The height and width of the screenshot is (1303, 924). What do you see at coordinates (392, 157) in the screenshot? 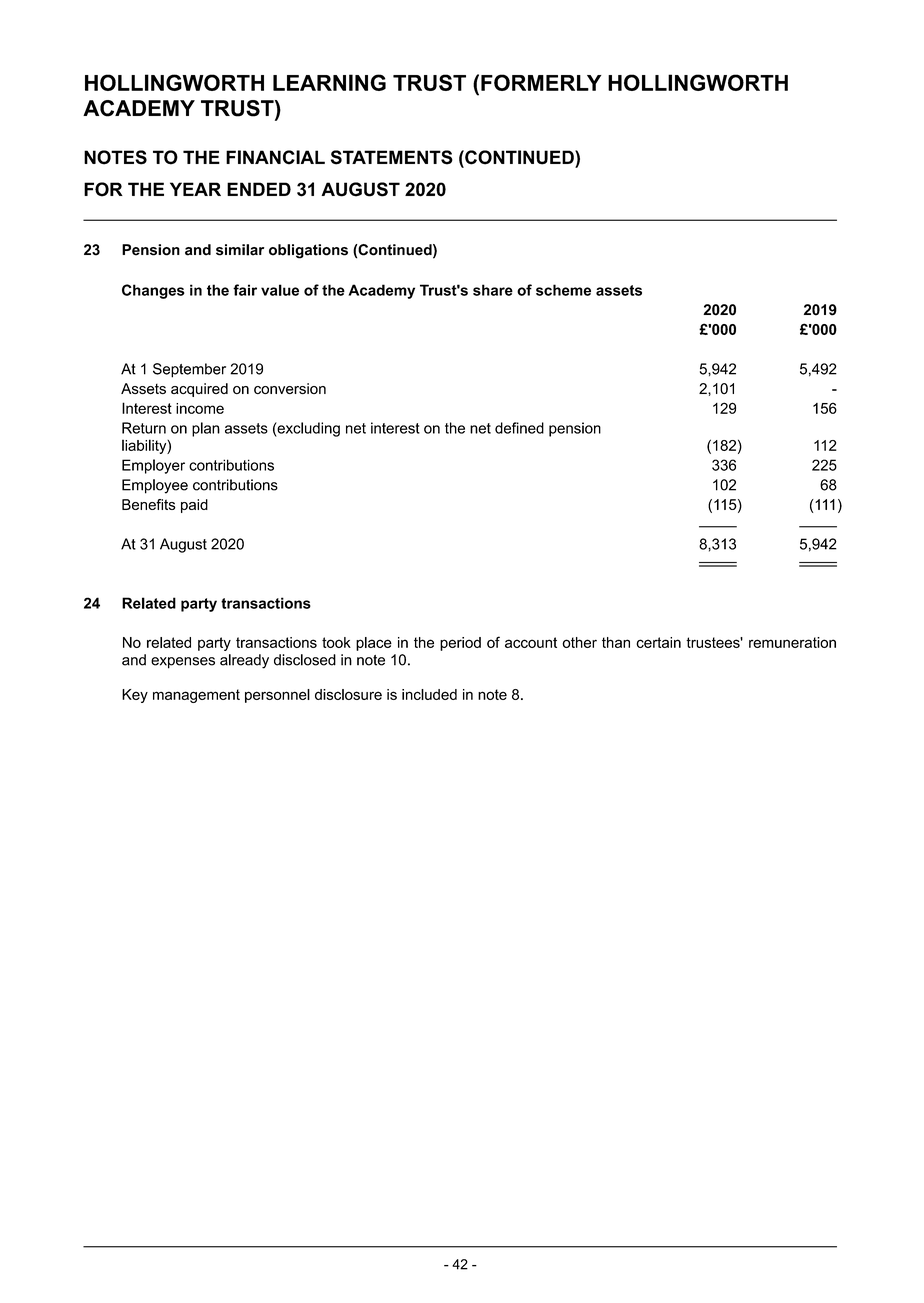
I see `STATEMENTS` at bounding box center [392, 157].
